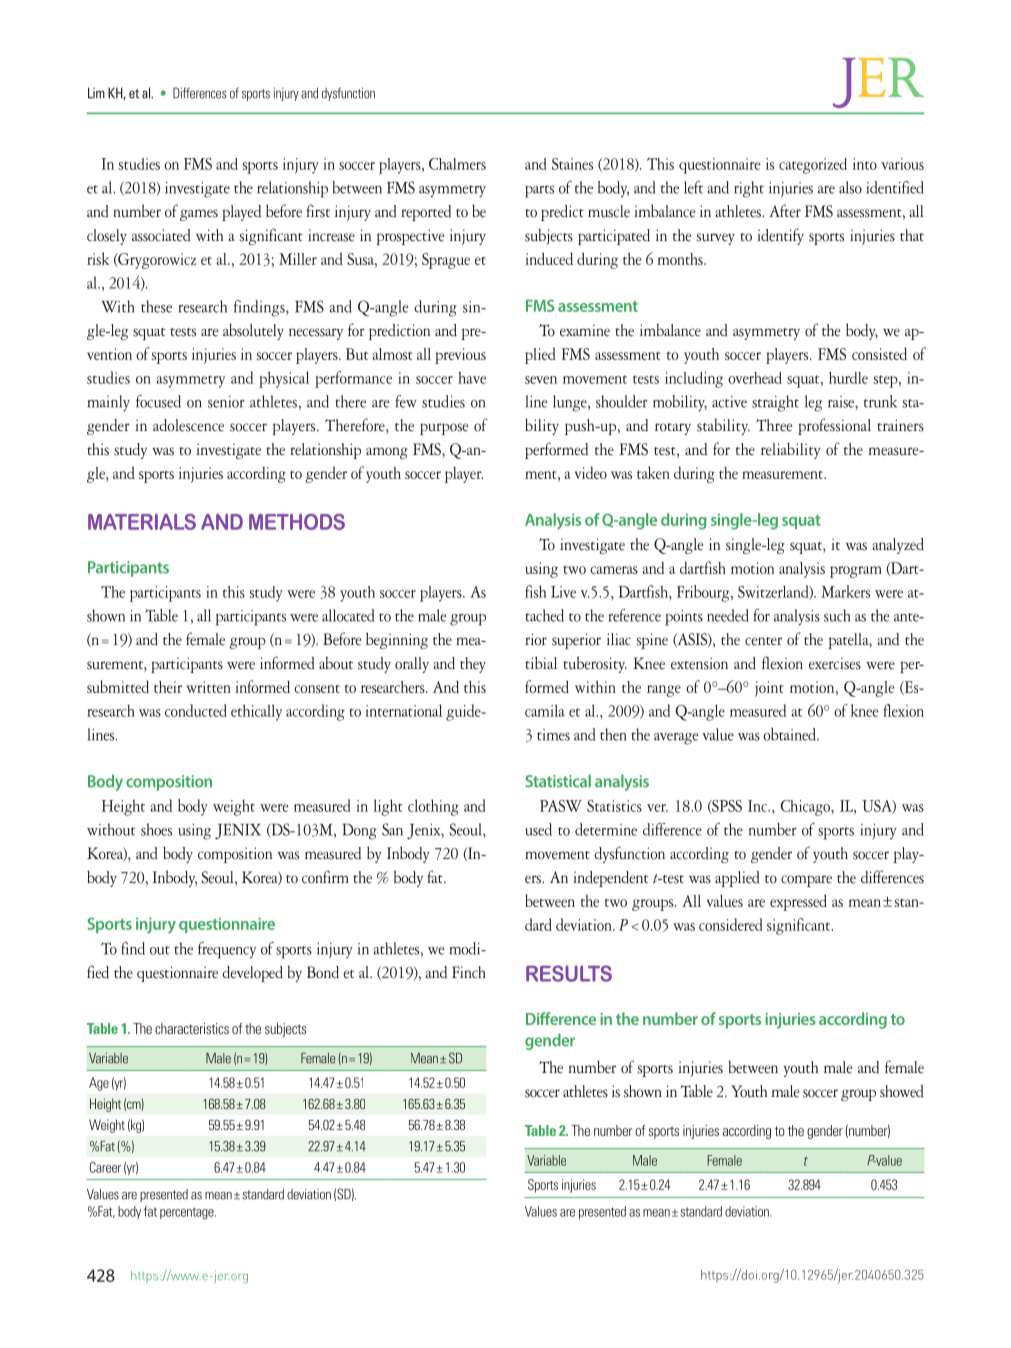  Describe the element at coordinates (96, 93) in the document. I see `Lim` at that location.
